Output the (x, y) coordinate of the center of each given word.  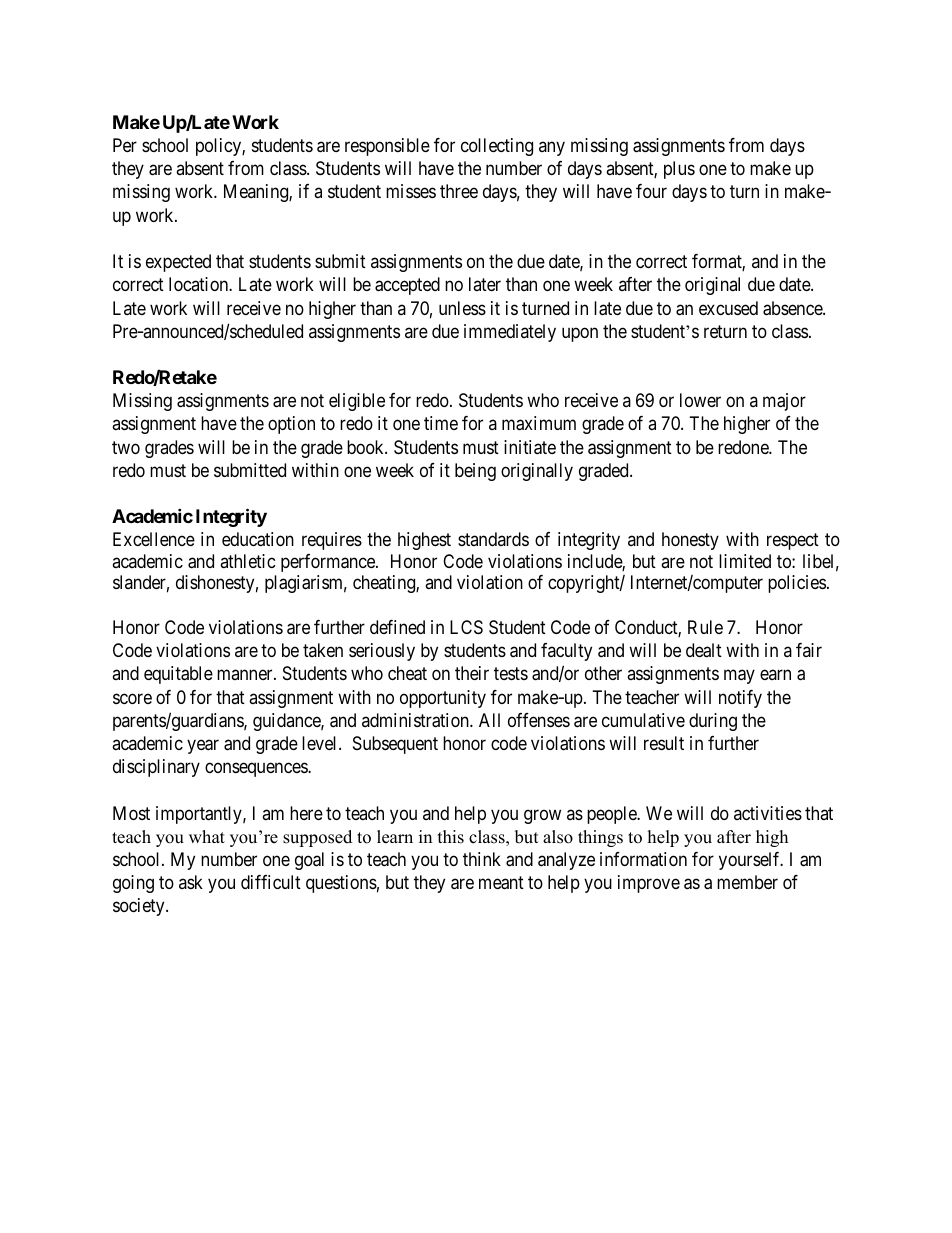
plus (679, 170)
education (258, 539)
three (459, 191)
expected (178, 263)
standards (493, 539)
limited (745, 561)
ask (191, 882)
